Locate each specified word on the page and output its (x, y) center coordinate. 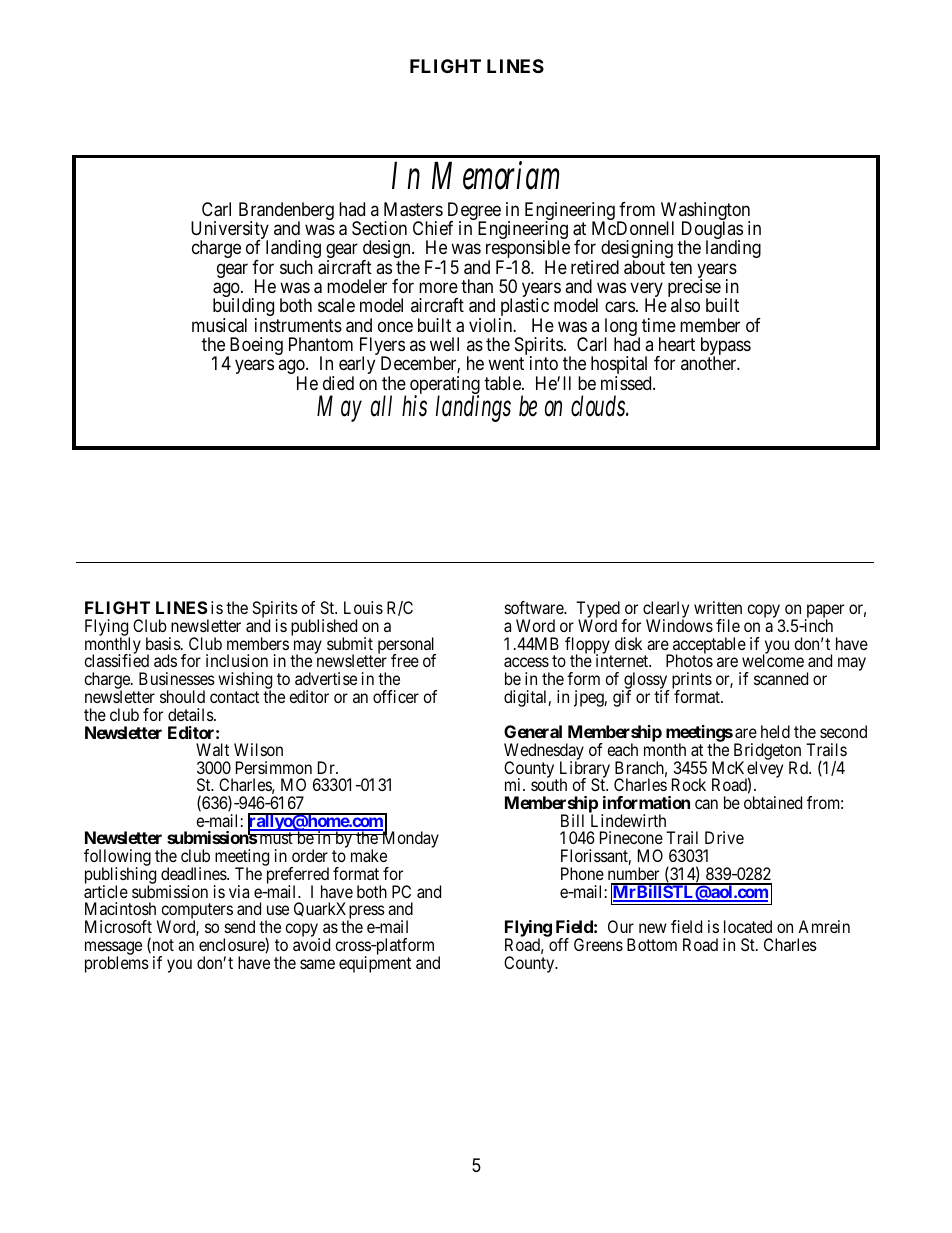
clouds (600, 406)
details (191, 714)
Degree (474, 212)
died (338, 383)
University (230, 231)
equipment (375, 964)
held (775, 731)
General (533, 731)
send (240, 926)
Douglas (711, 231)
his (414, 406)
